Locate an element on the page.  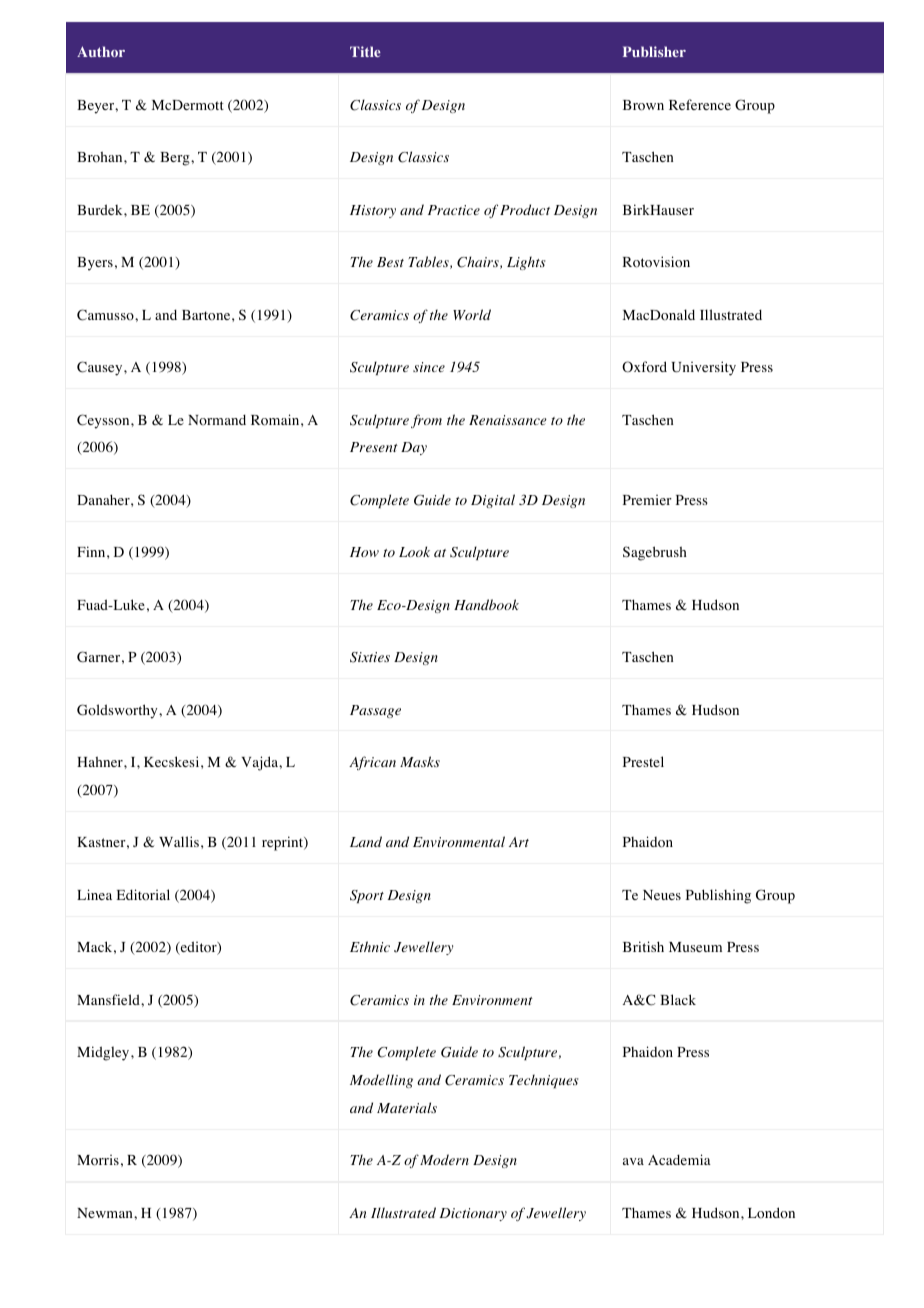
Newman is located at coordinates (106, 1213).
